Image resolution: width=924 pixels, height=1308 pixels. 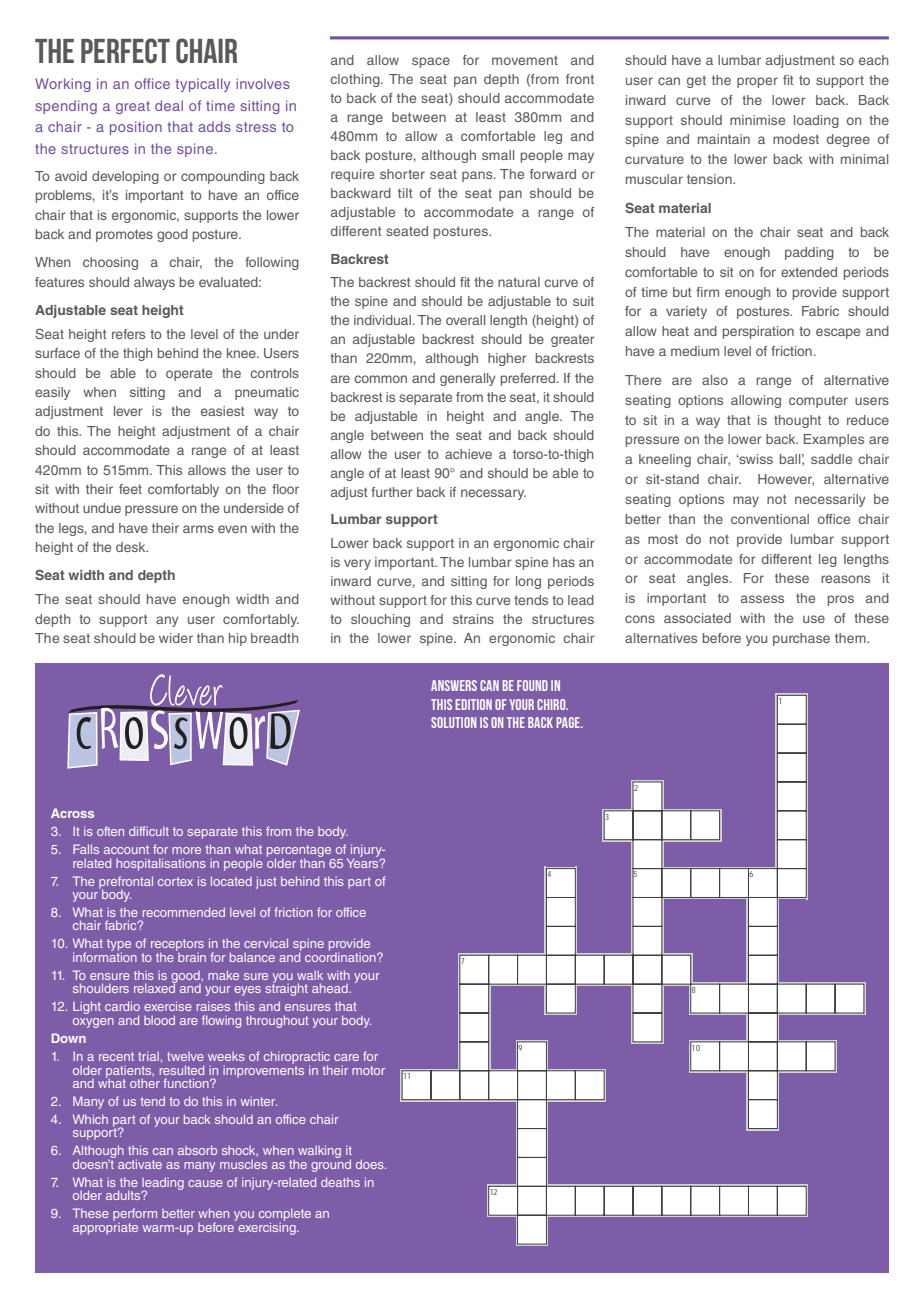 What do you see at coordinates (786, 480) in the image?
I see `However` at bounding box center [786, 480].
